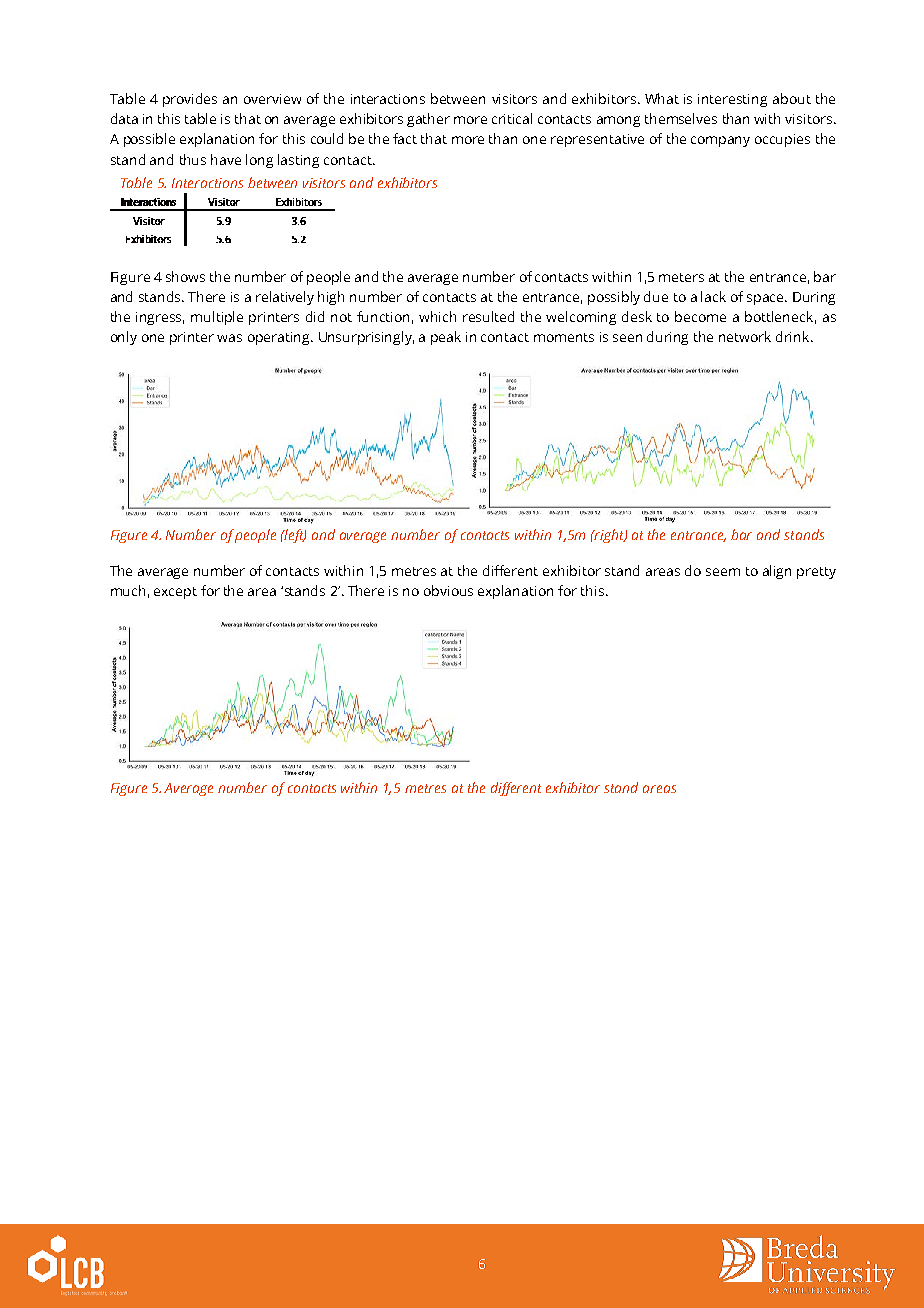  I want to click on except, so click(175, 593).
